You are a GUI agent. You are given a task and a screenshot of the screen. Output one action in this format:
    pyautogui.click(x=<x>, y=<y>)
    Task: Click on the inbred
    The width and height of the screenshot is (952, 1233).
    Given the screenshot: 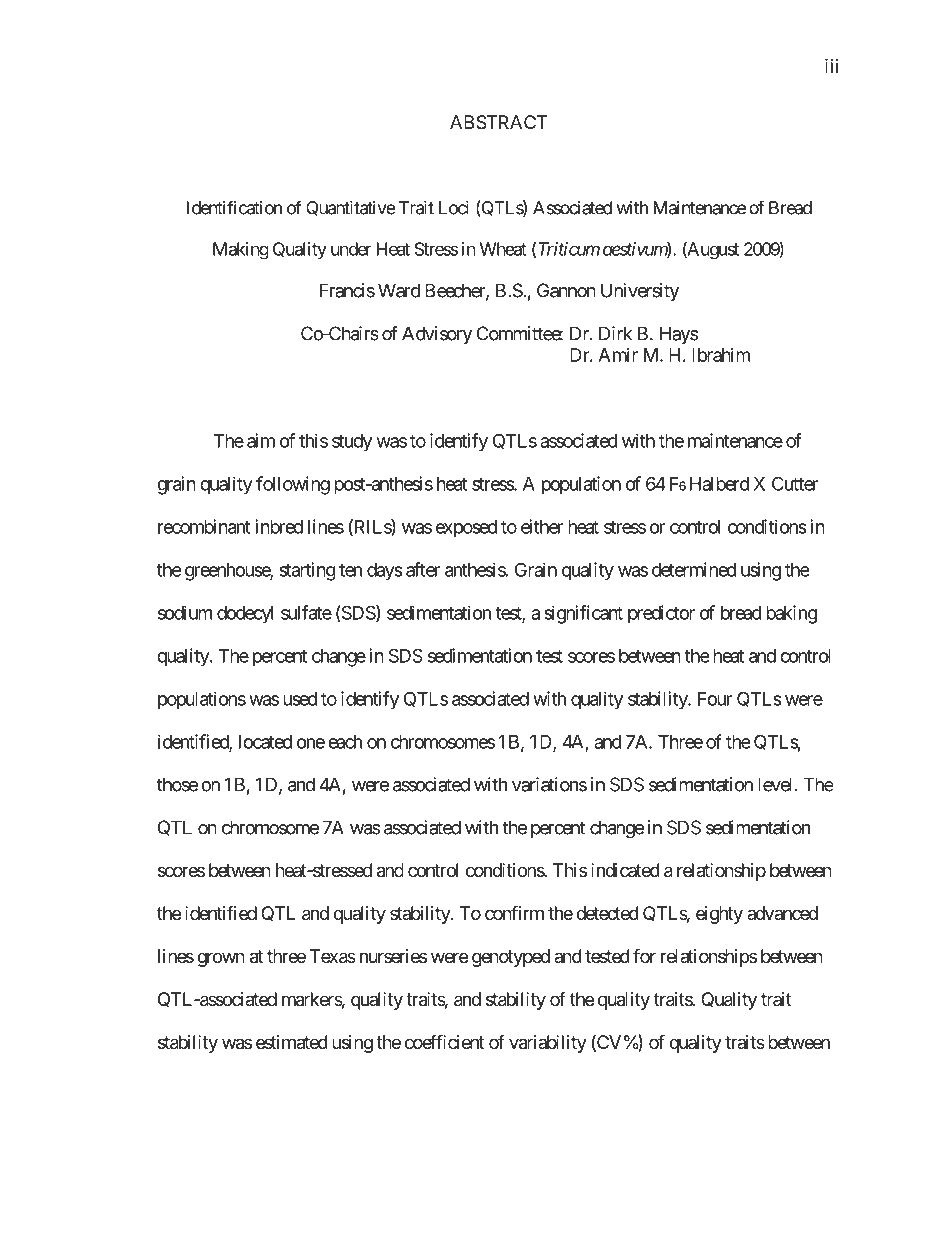 What is the action you would take?
    pyautogui.click(x=279, y=526)
